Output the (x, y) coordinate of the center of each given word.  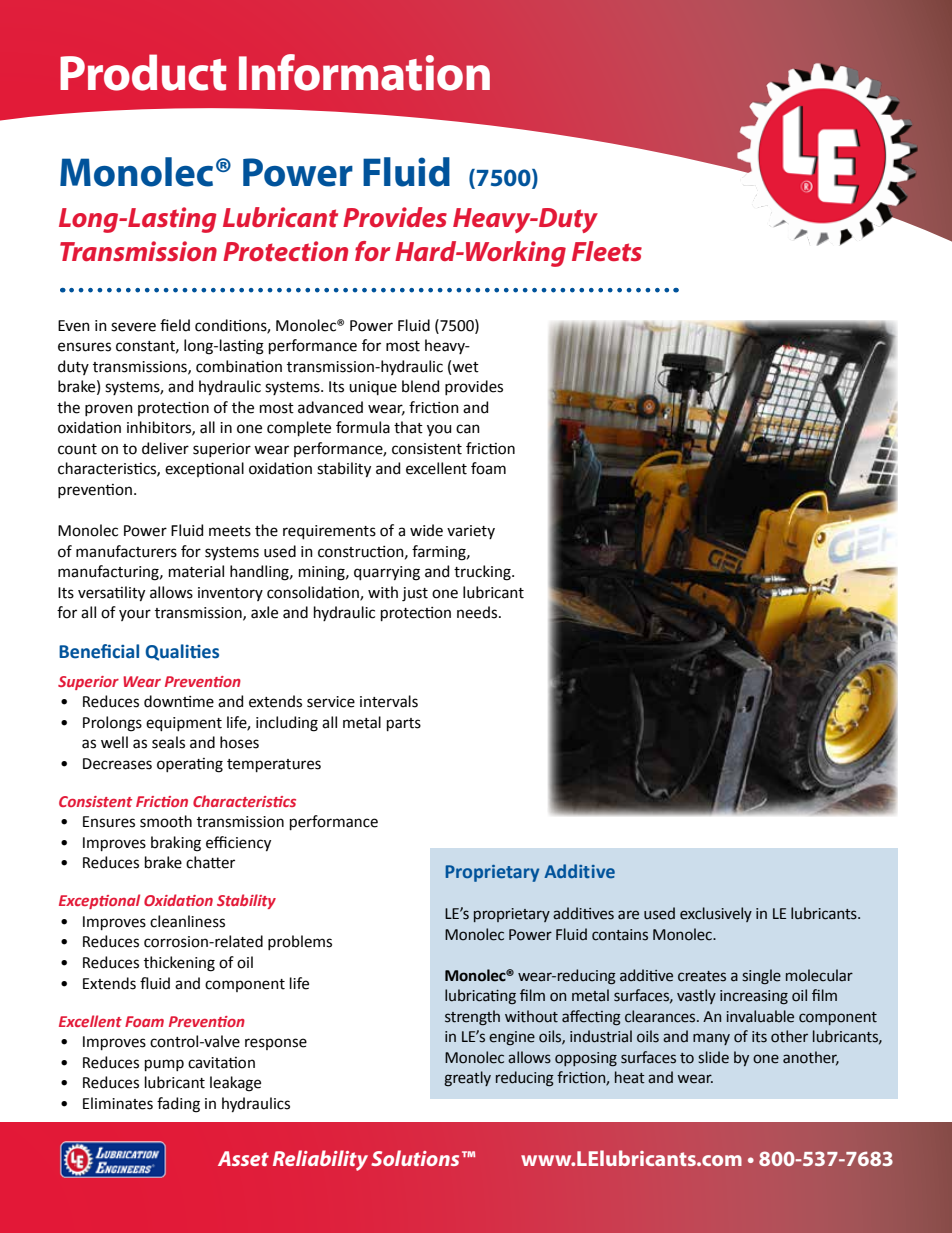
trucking (483, 573)
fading (178, 1105)
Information (364, 72)
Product (143, 72)
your (135, 615)
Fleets (607, 251)
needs (478, 612)
